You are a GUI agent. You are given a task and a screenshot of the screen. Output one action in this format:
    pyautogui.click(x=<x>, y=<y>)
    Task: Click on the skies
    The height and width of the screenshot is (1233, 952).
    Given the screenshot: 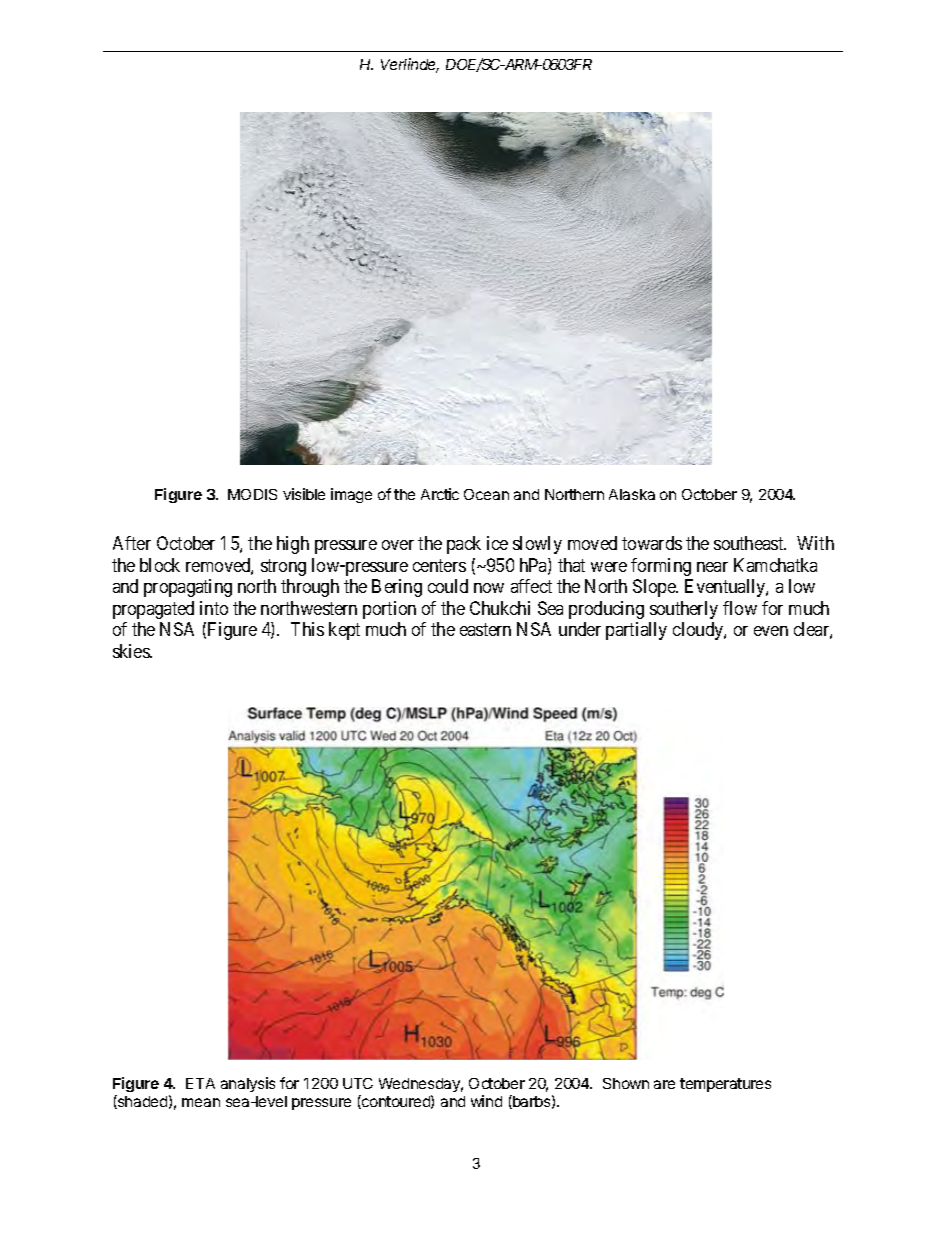 What is the action you would take?
    pyautogui.click(x=132, y=651)
